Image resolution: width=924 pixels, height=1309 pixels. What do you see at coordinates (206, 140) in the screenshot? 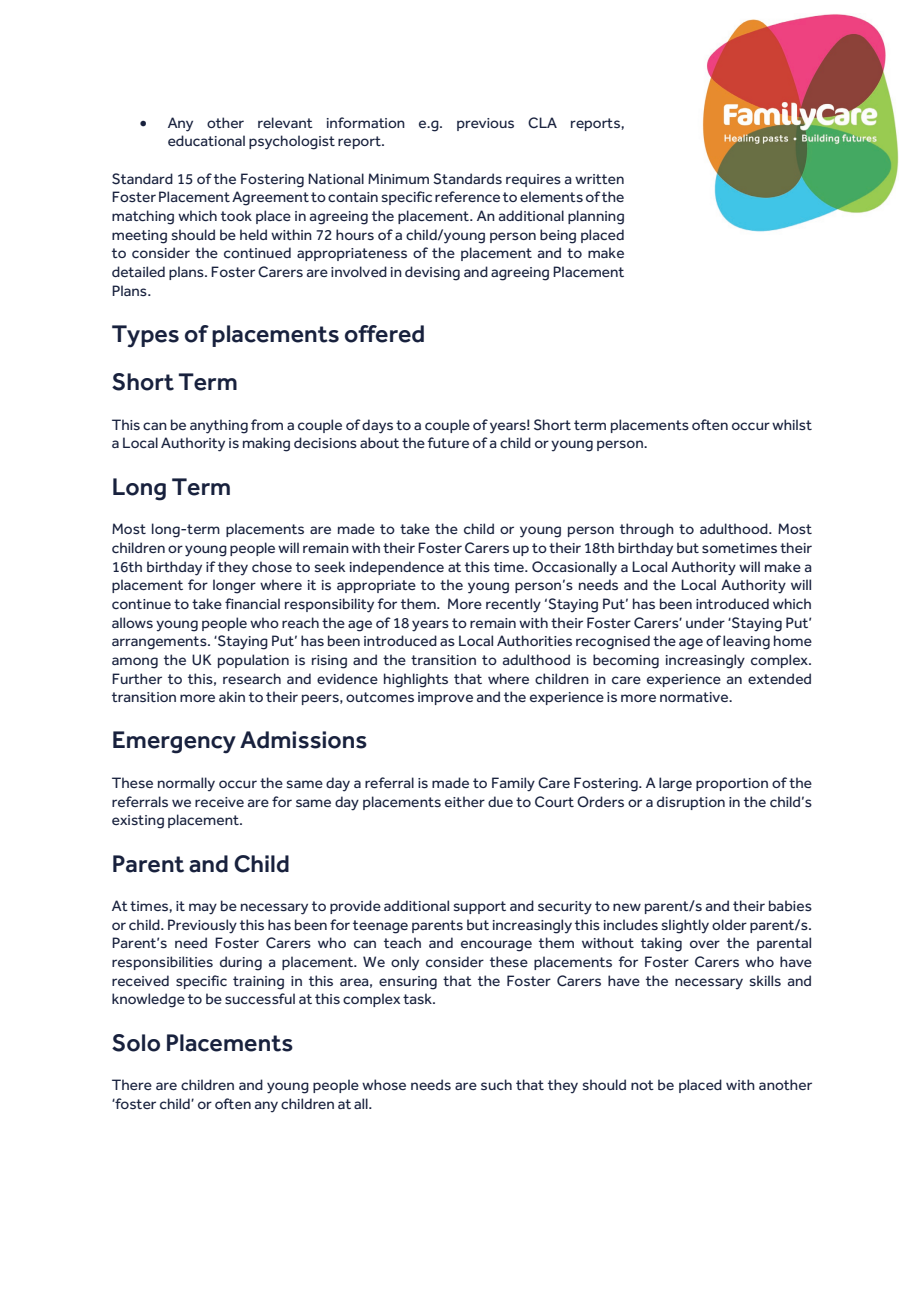
I see `educational` at bounding box center [206, 140].
